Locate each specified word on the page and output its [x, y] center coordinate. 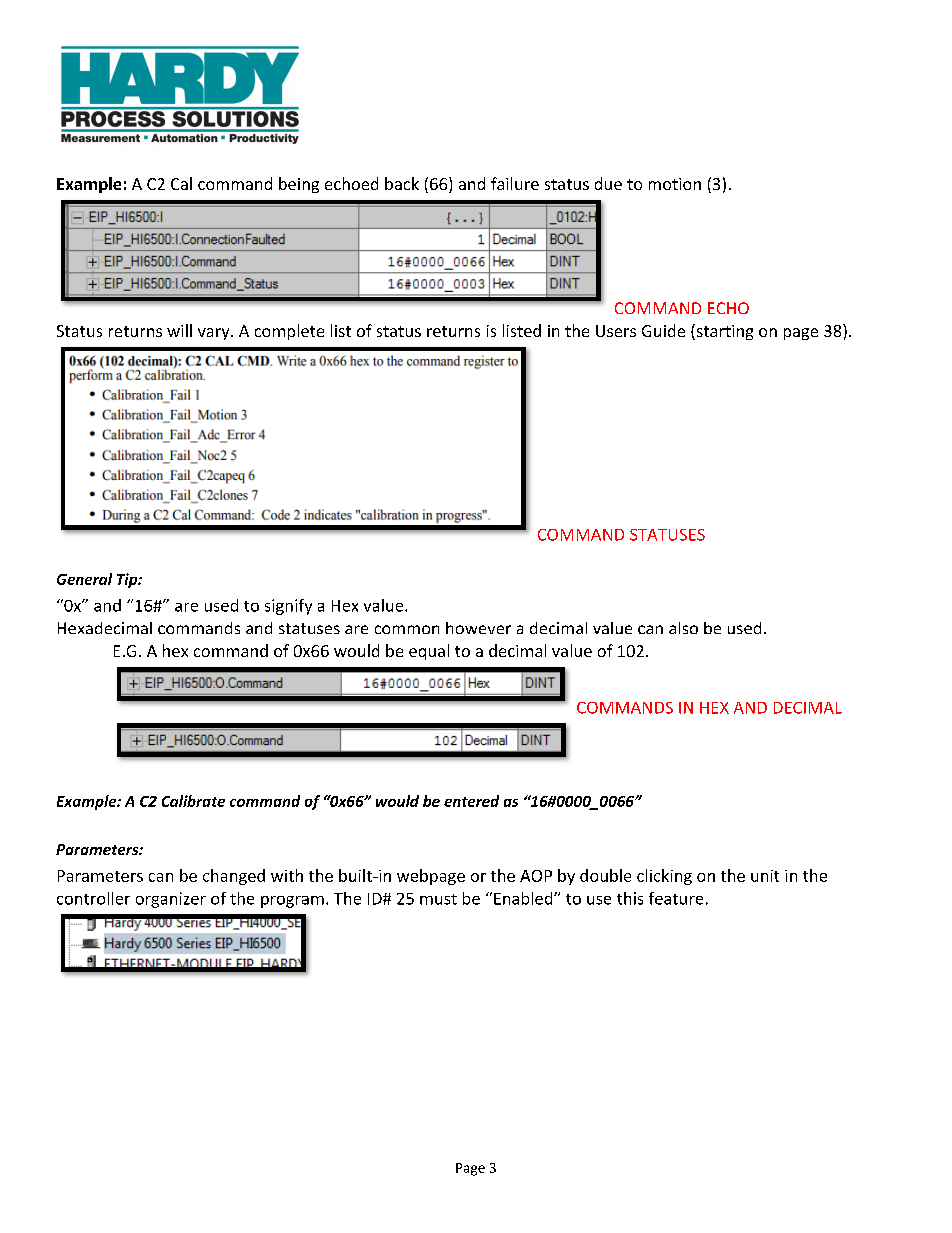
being [299, 185]
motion [675, 184]
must [438, 899]
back [402, 183]
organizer [171, 900]
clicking [664, 877]
